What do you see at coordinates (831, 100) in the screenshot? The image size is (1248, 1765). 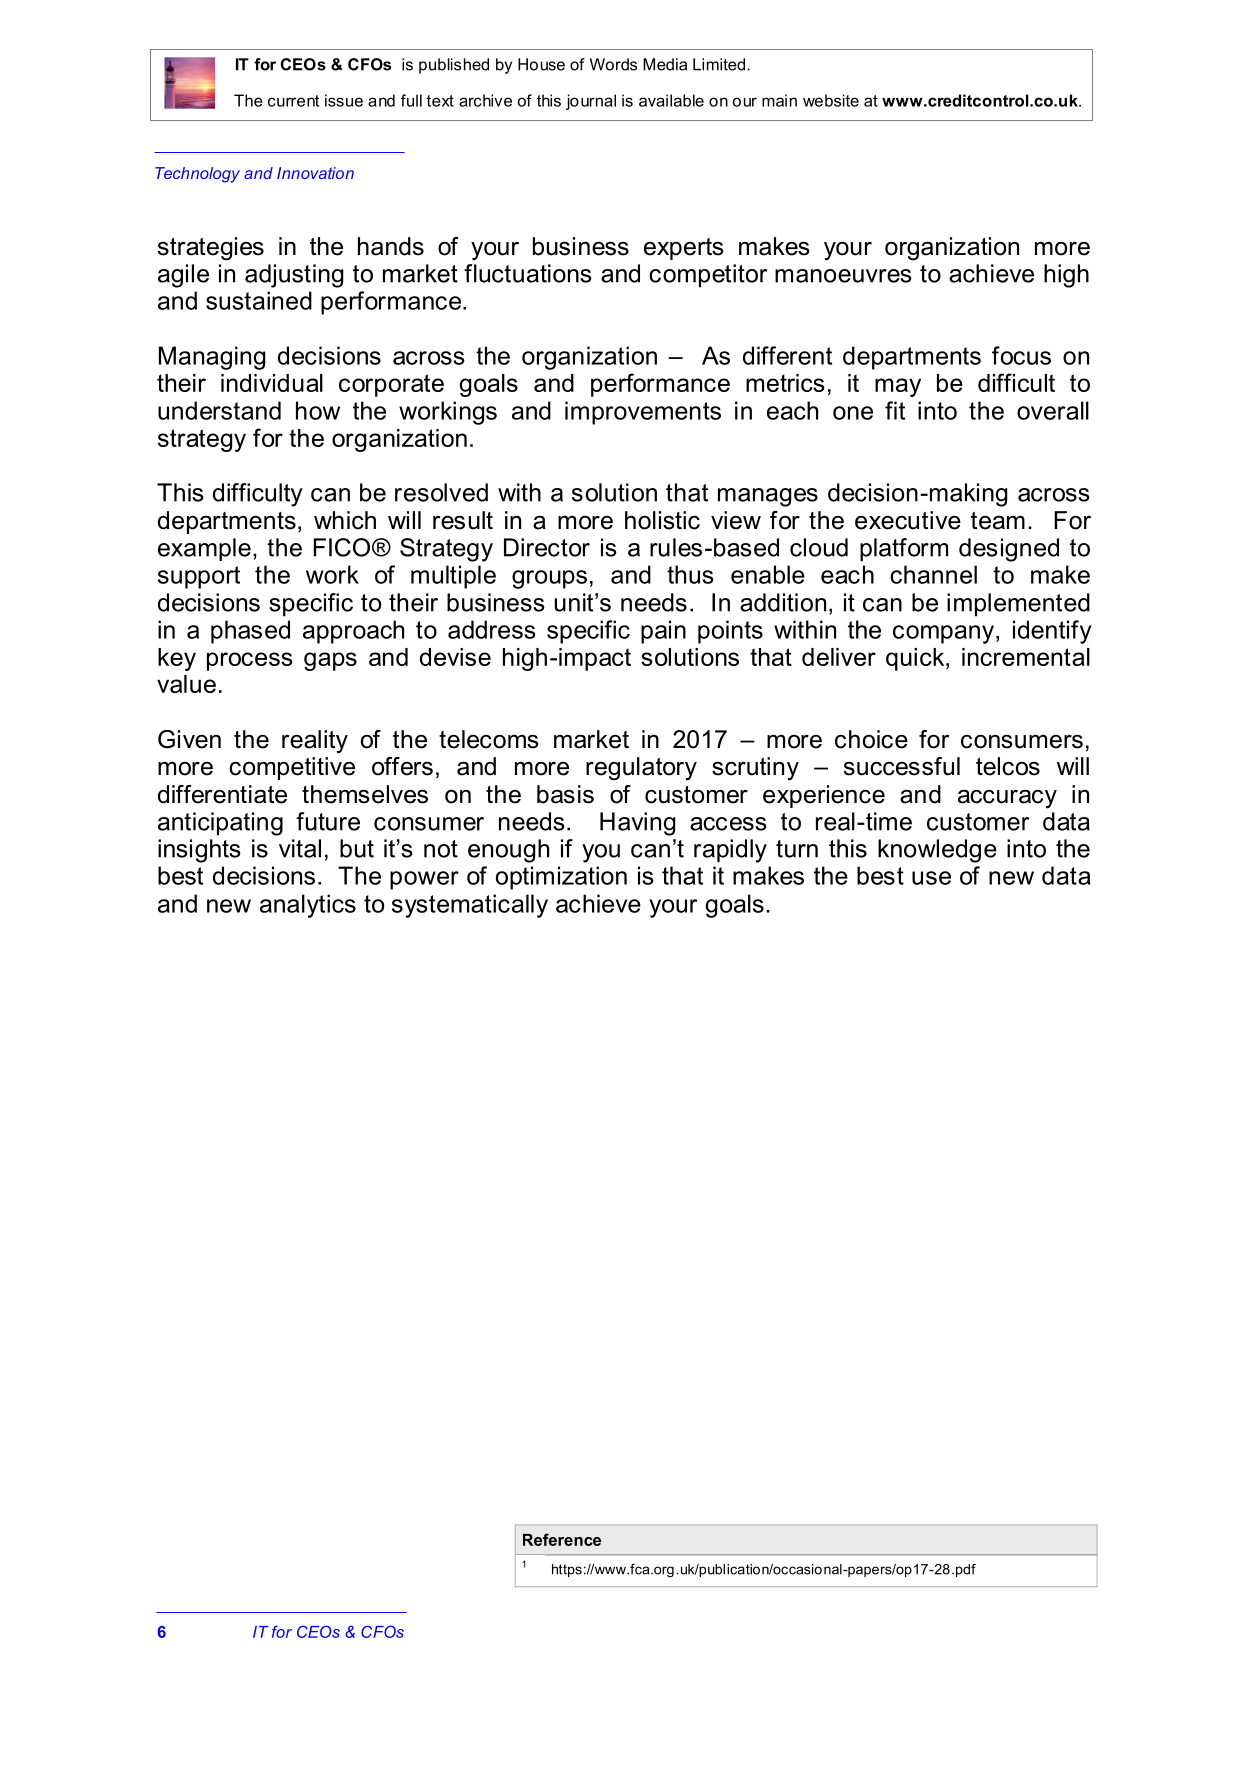 I see `website` at bounding box center [831, 100].
